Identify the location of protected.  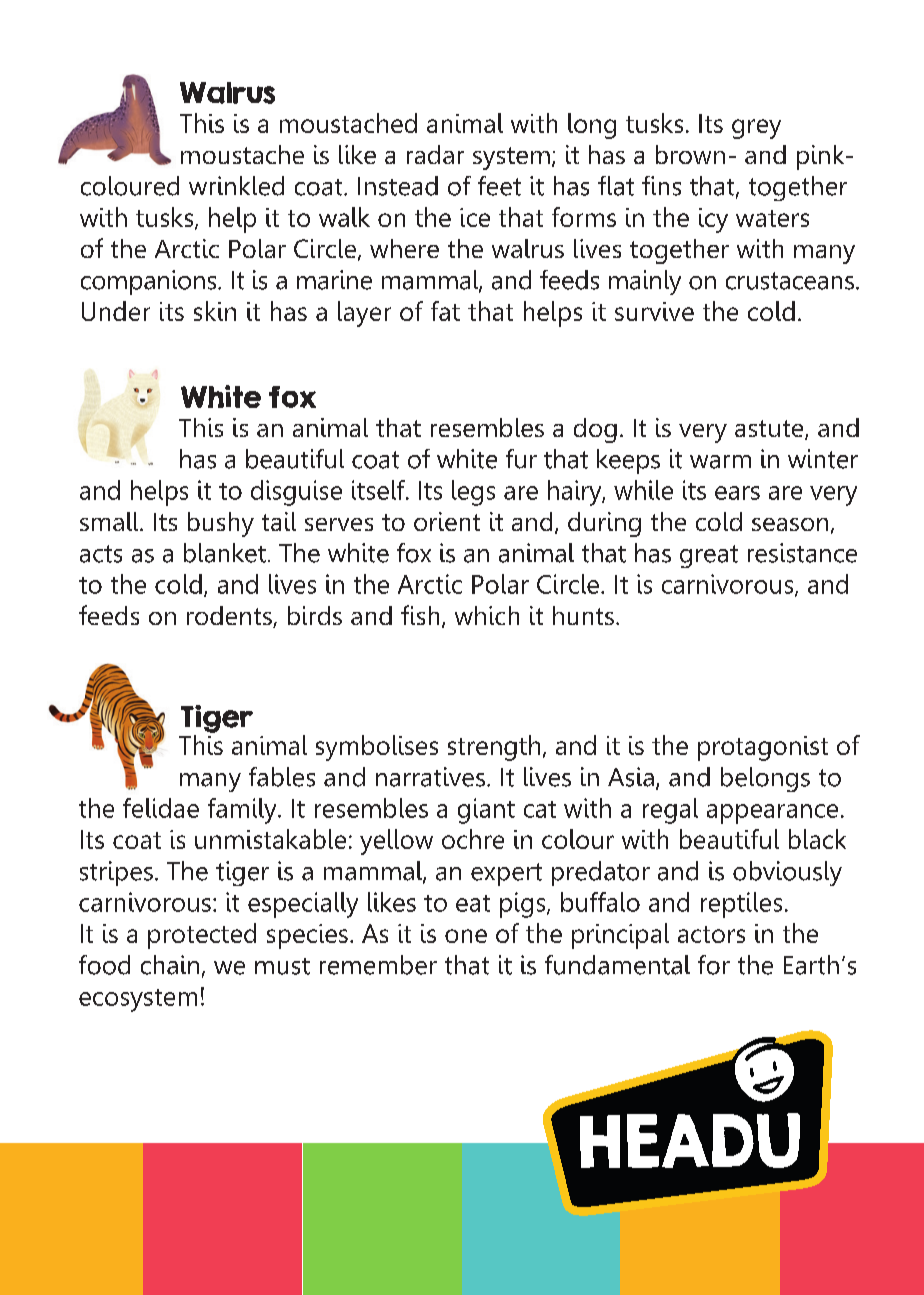
(202, 936).
